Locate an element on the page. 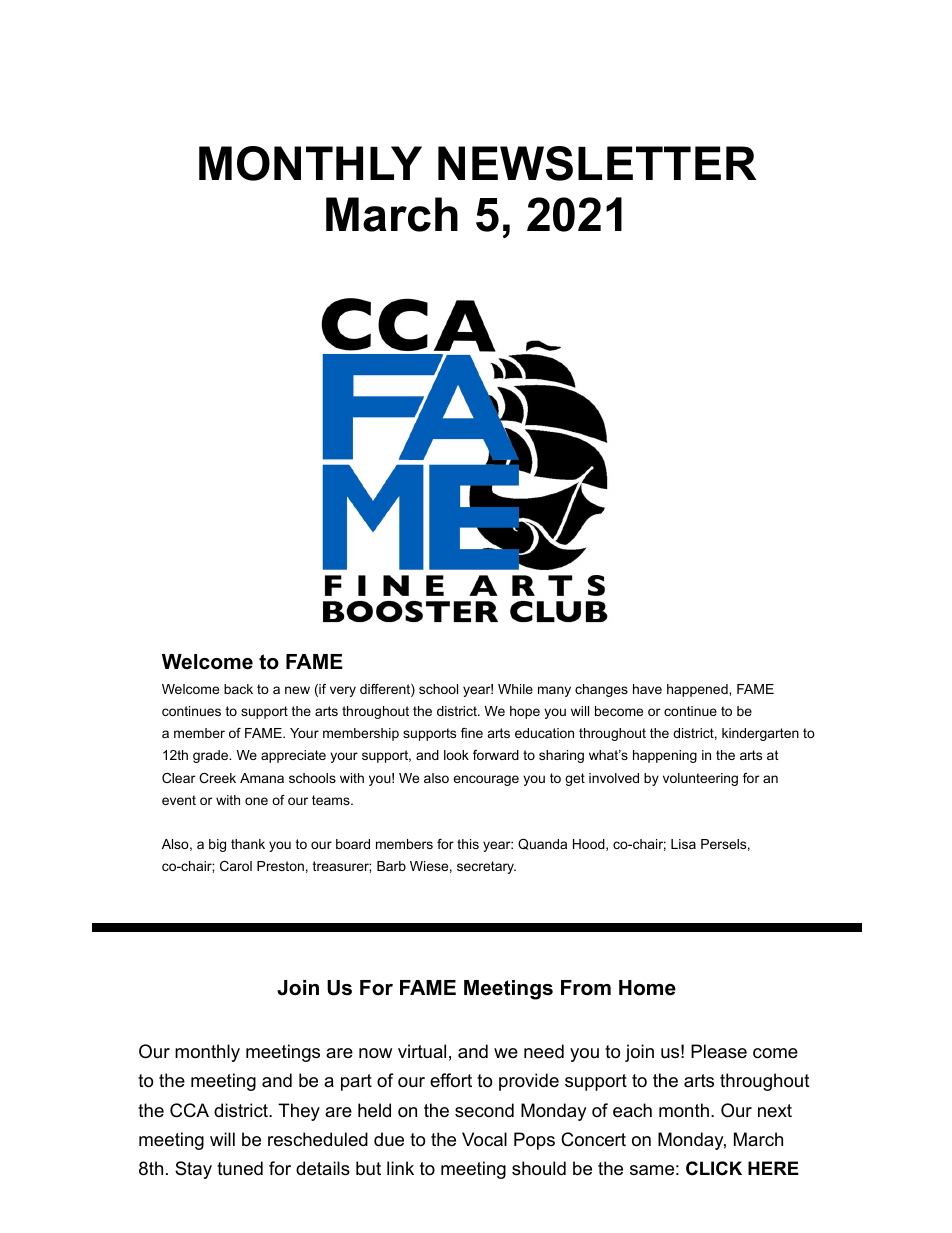 The width and height of the image is (952, 1233). many is located at coordinates (554, 691).
